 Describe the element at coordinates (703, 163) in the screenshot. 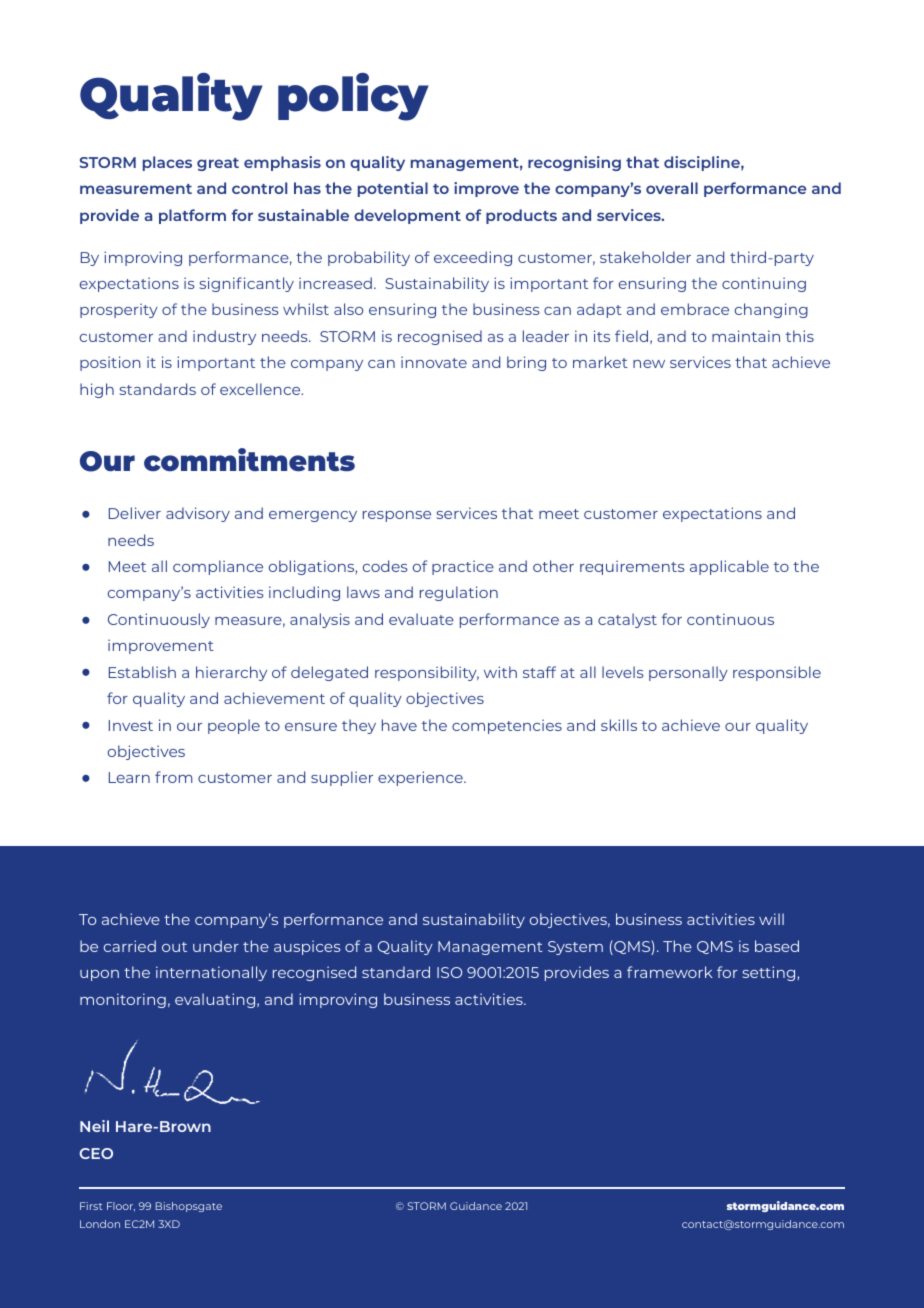

I see `discipline` at that location.
